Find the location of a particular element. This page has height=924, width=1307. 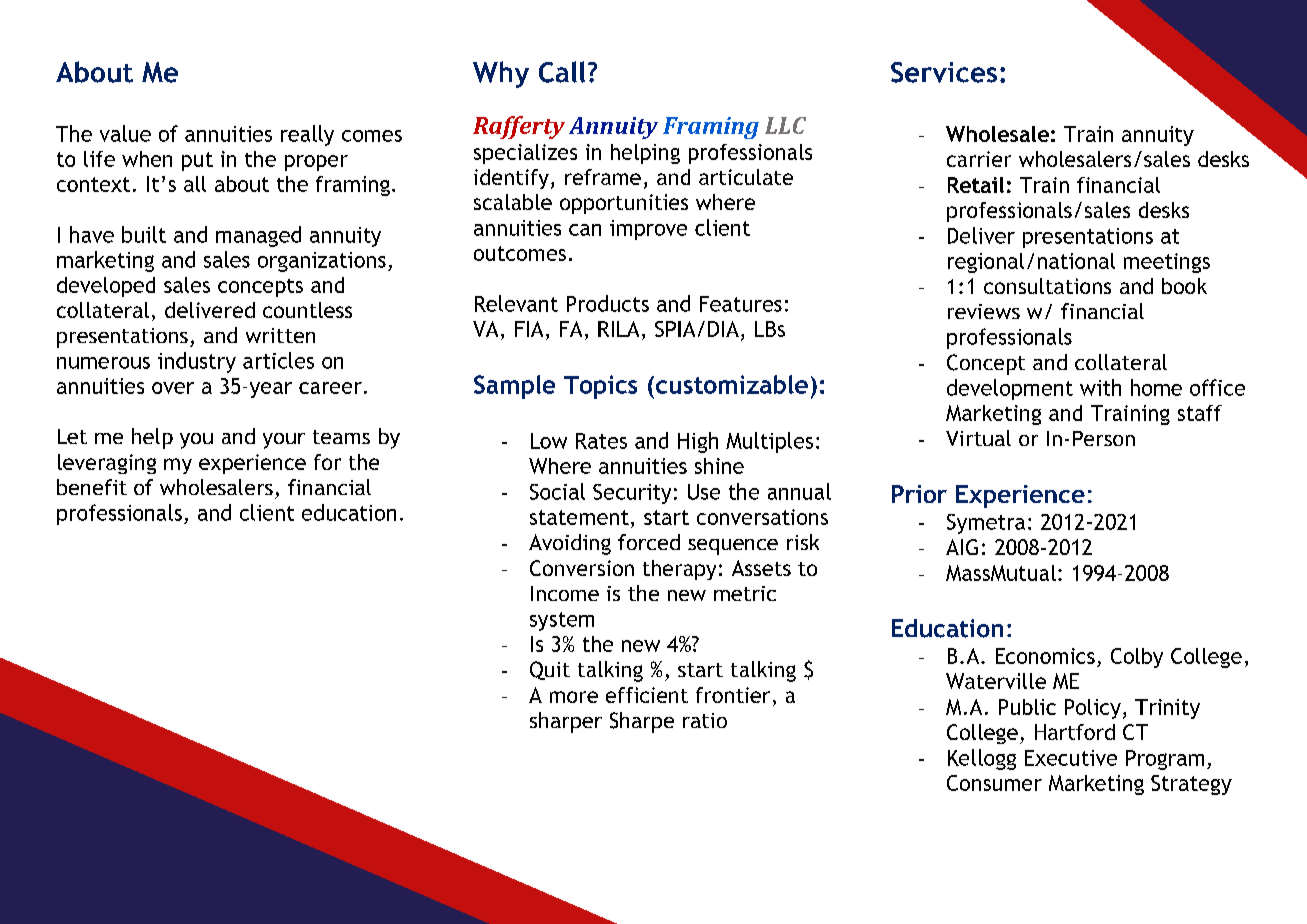

AIG is located at coordinates (962, 547).
